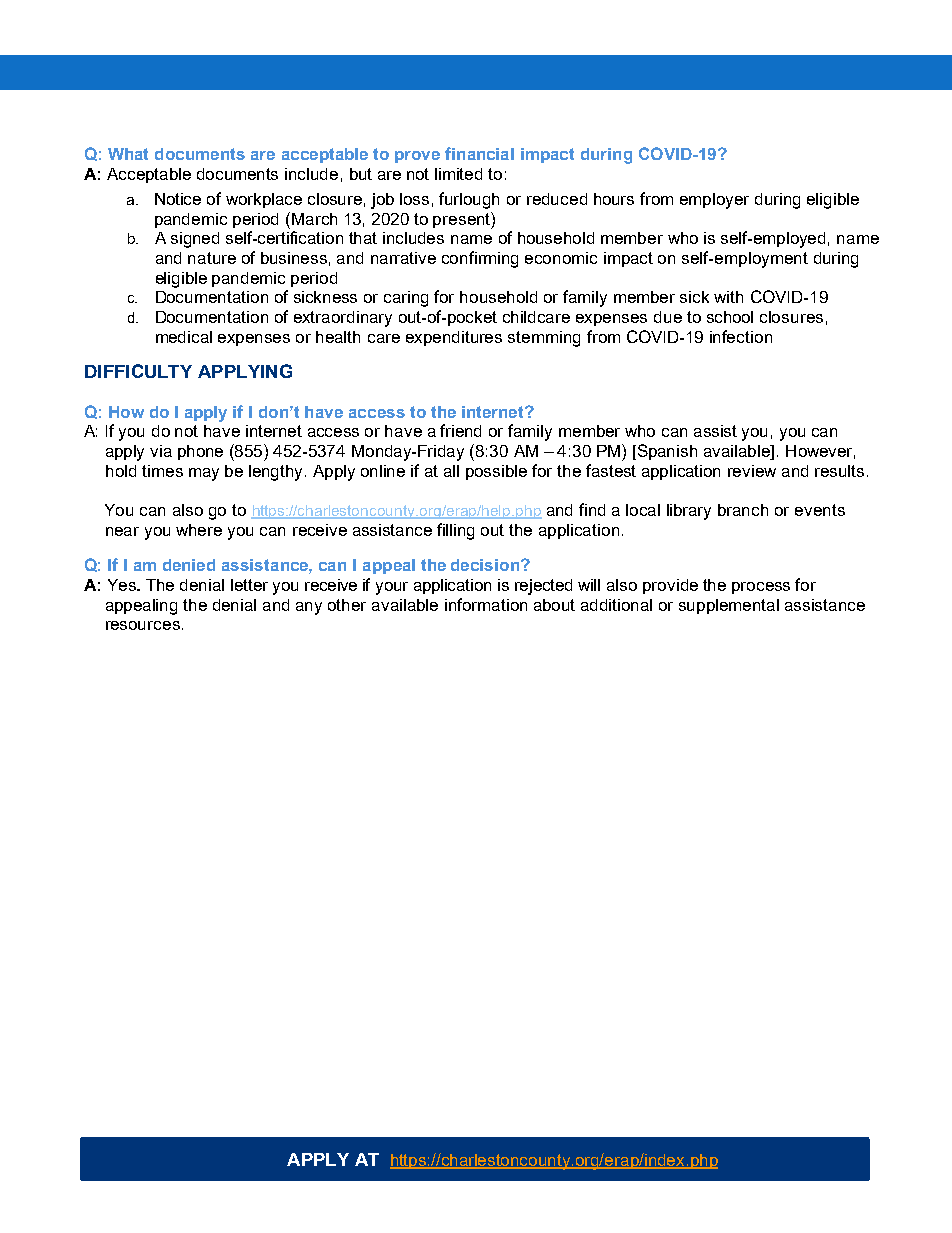 This screenshot has height=1233, width=952. Describe the element at coordinates (458, 174) in the screenshot. I see `limited` at that location.
